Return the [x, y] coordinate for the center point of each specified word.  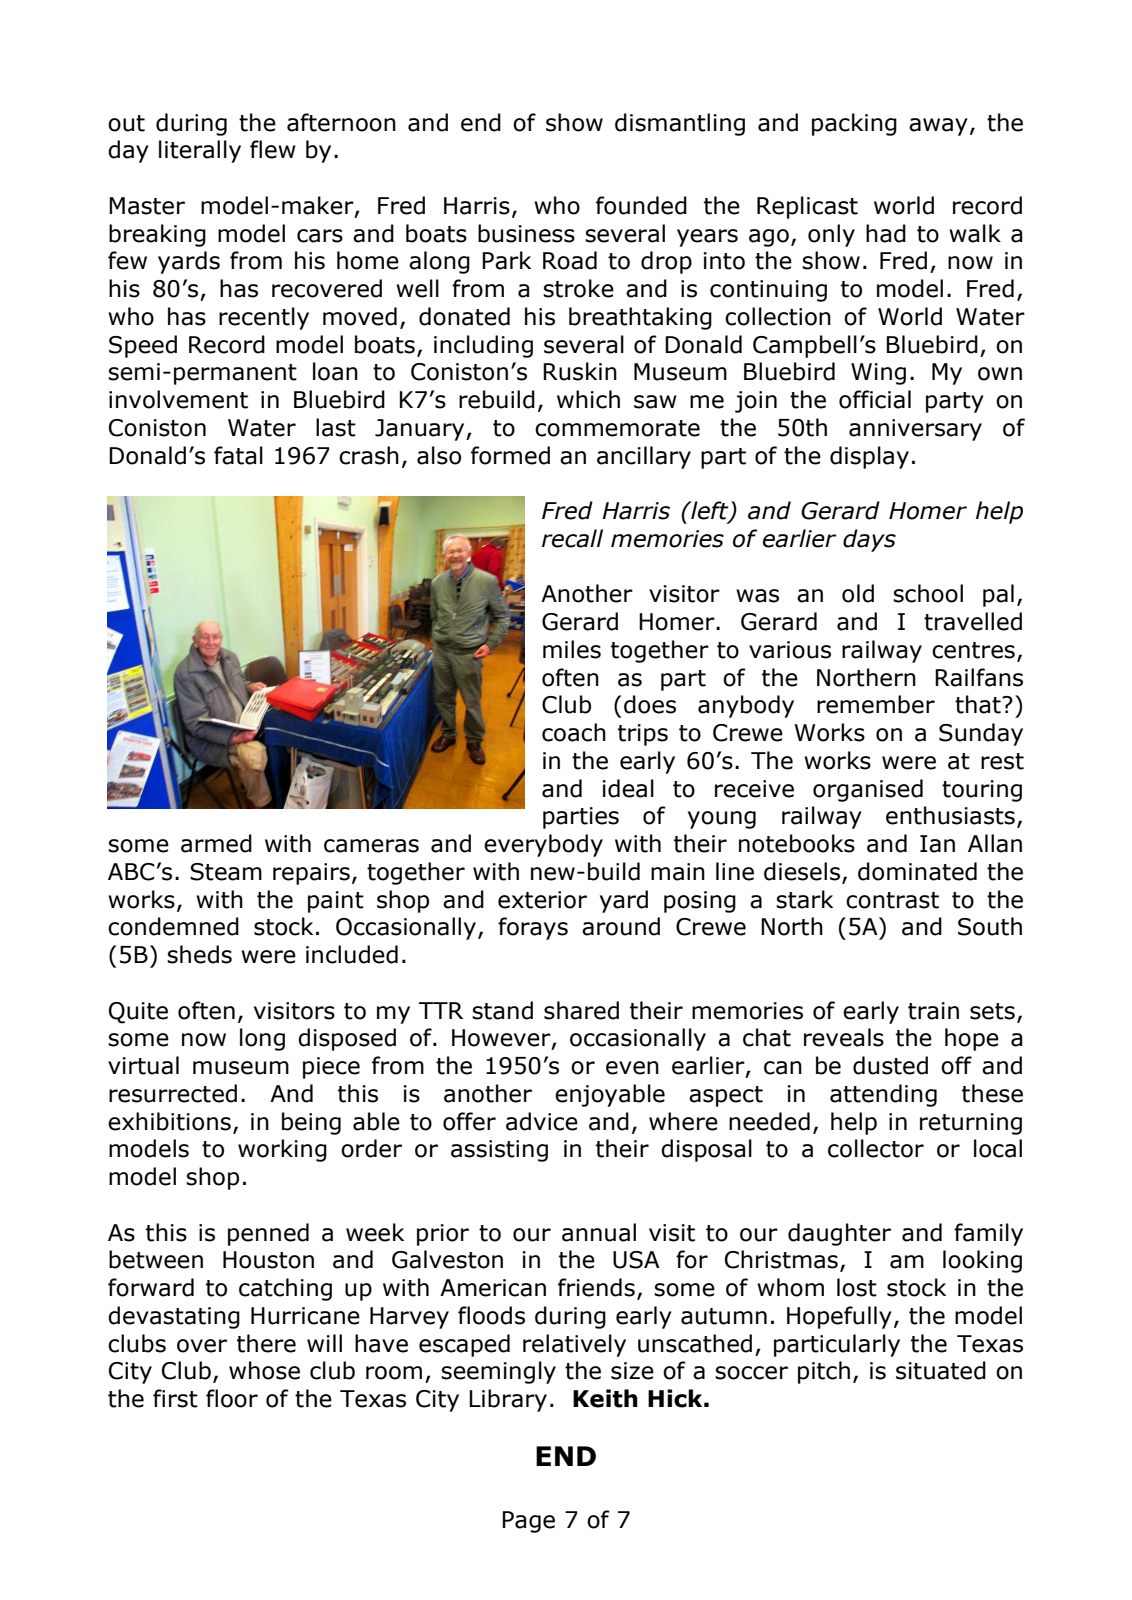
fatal [238, 455]
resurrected [173, 1093]
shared [581, 1010]
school [928, 593]
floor [232, 1398]
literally [200, 151]
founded [641, 205]
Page [528, 1522]
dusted [890, 1065]
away [938, 127]
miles [572, 649]
